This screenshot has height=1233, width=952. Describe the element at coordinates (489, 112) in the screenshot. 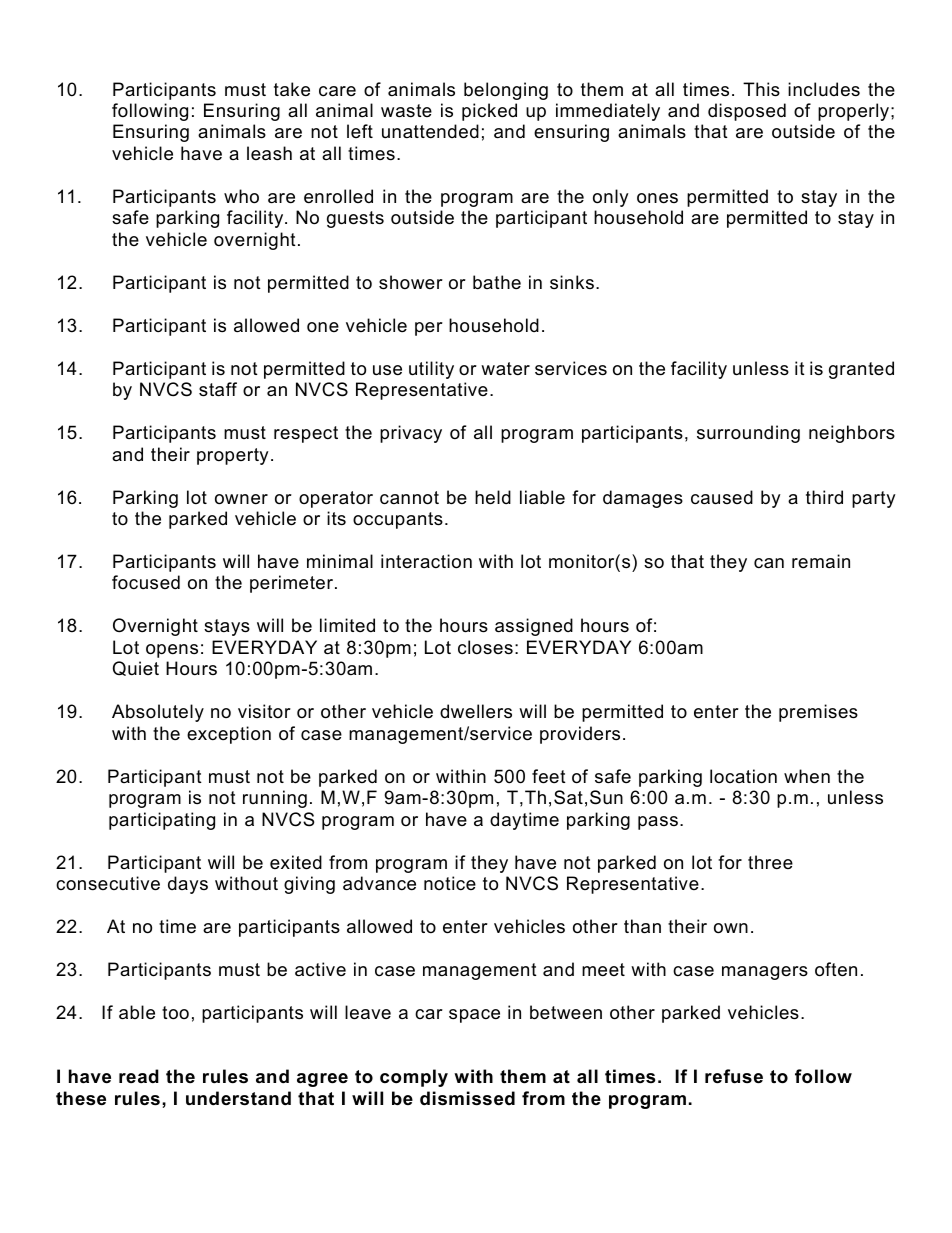

I see `picked` at that location.
